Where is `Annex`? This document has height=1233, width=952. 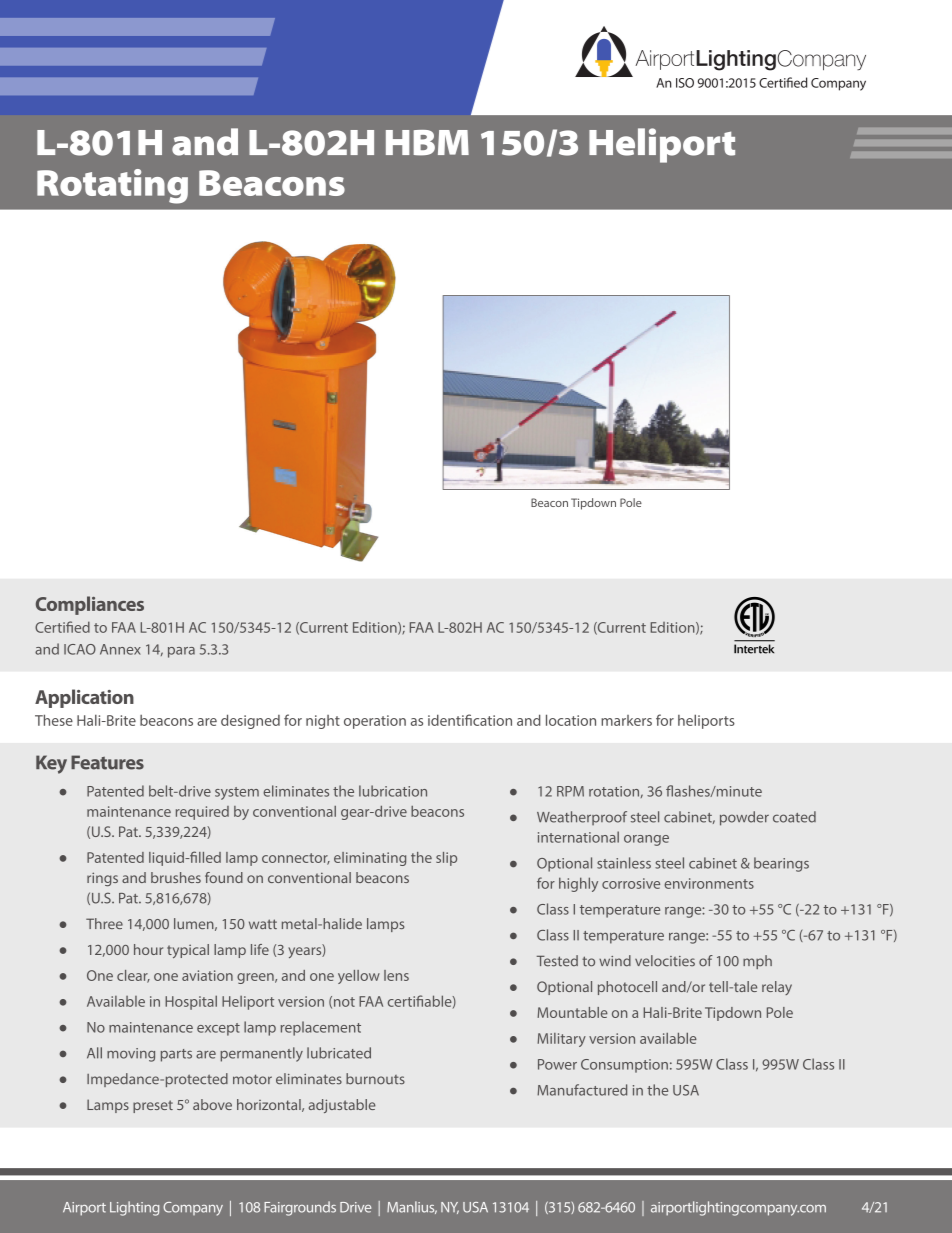
Annex is located at coordinates (120, 649).
